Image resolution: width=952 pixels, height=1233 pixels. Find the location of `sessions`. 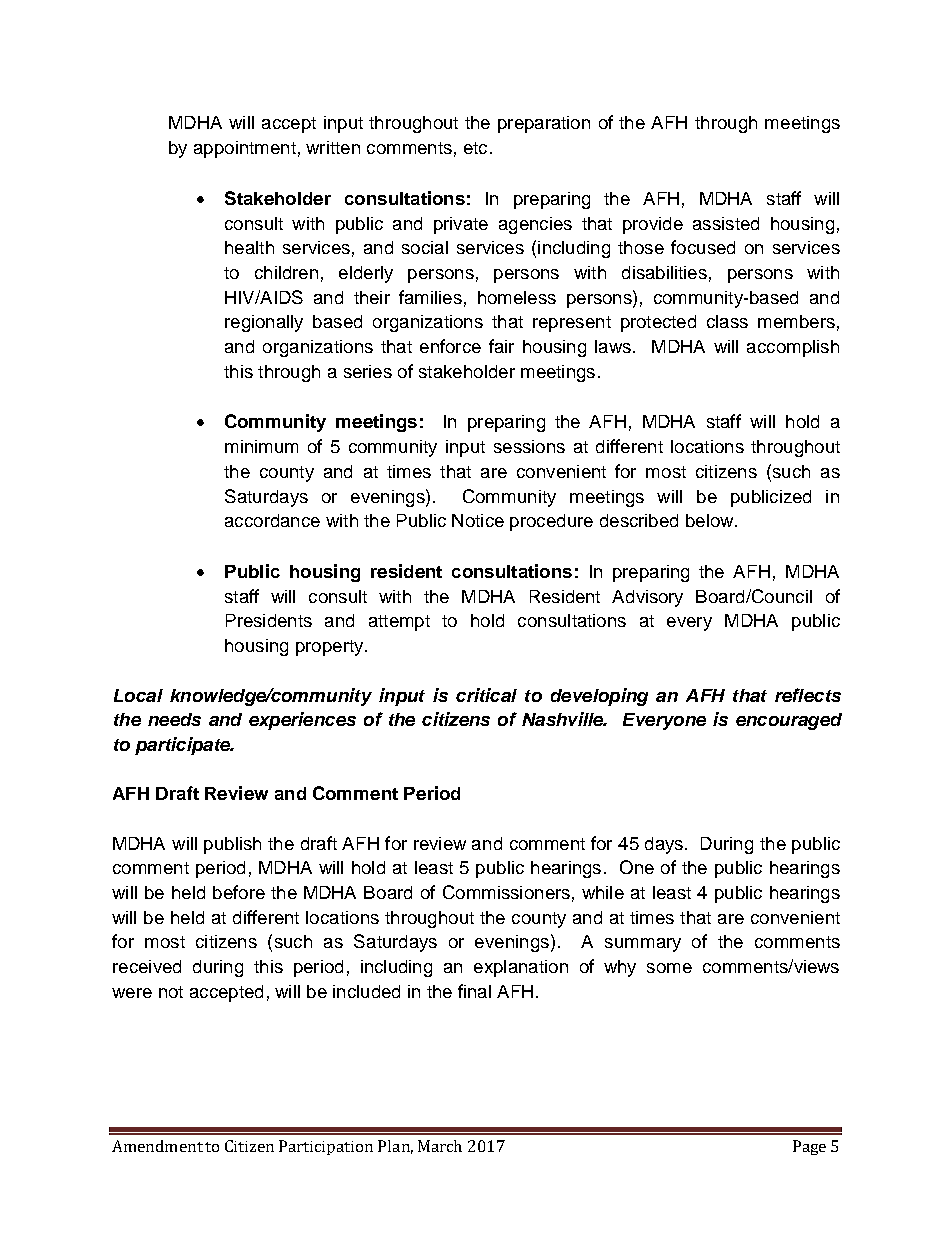

sessions is located at coordinates (529, 446).
